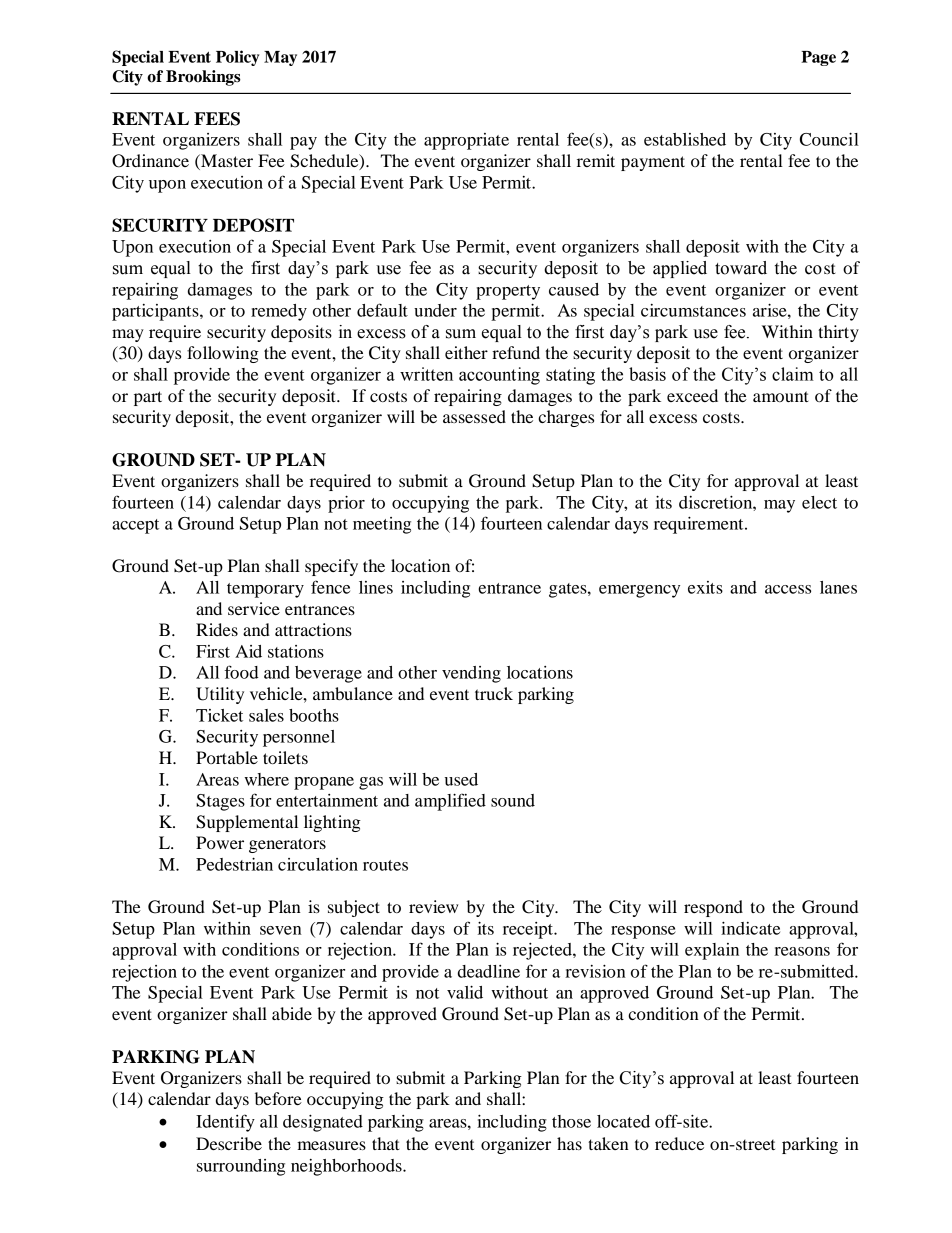  I want to click on receipt, so click(529, 930).
